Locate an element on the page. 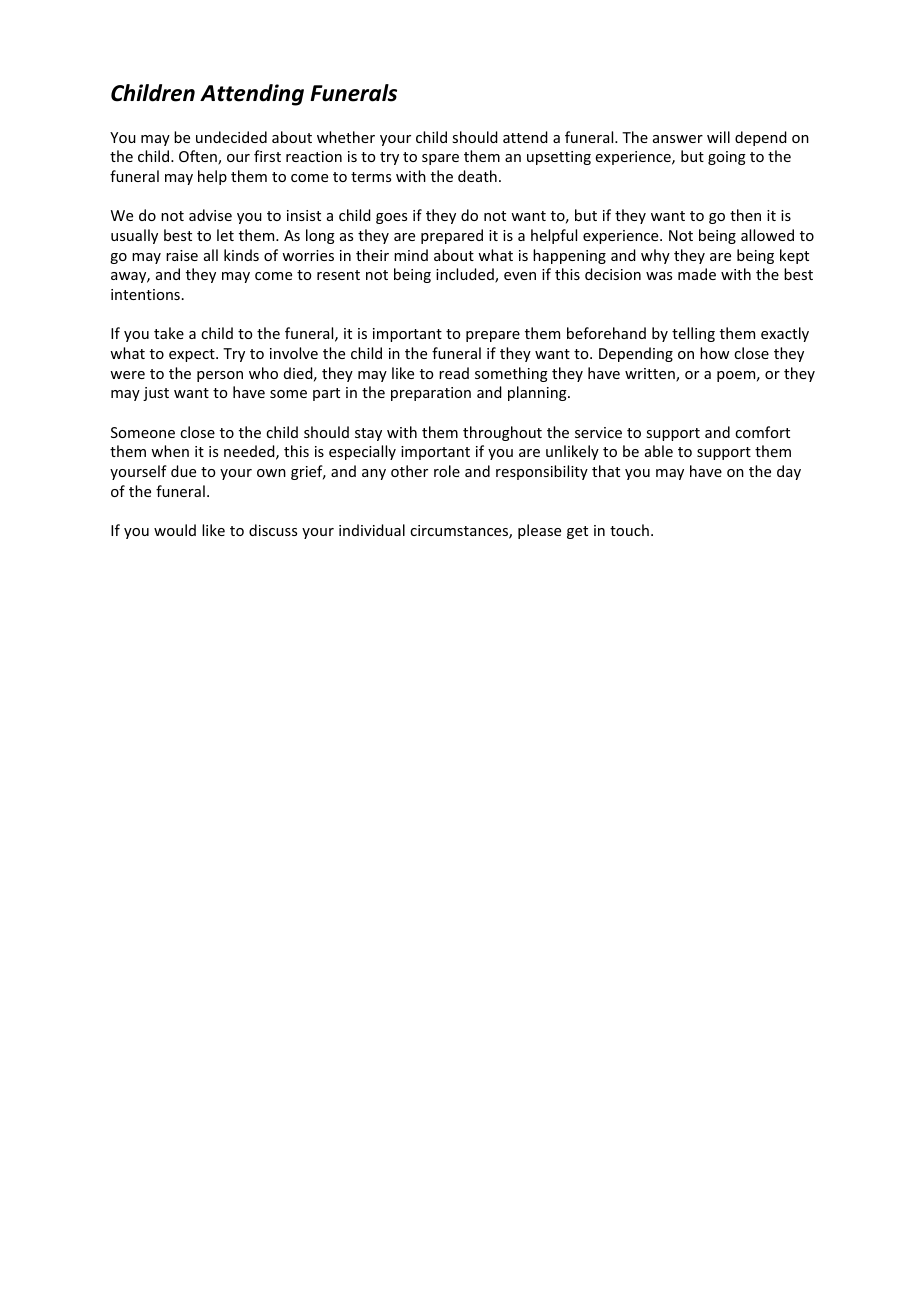 Image resolution: width=924 pixels, height=1308 pixels. going is located at coordinates (727, 158).
